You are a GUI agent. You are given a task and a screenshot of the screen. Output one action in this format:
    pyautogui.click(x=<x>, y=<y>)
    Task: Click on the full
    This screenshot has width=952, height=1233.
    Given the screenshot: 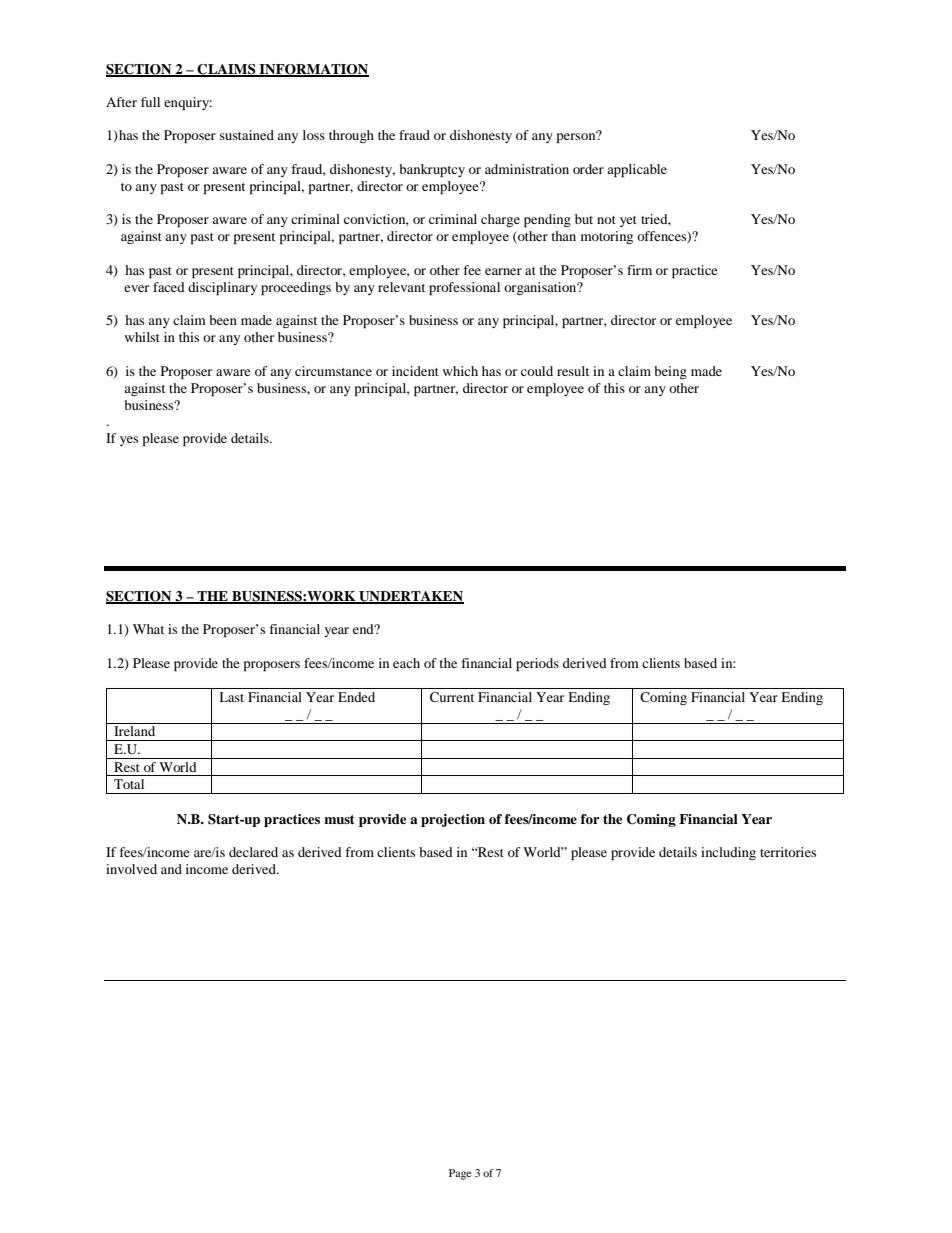 What is the action you would take?
    pyautogui.click(x=150, y=102)
